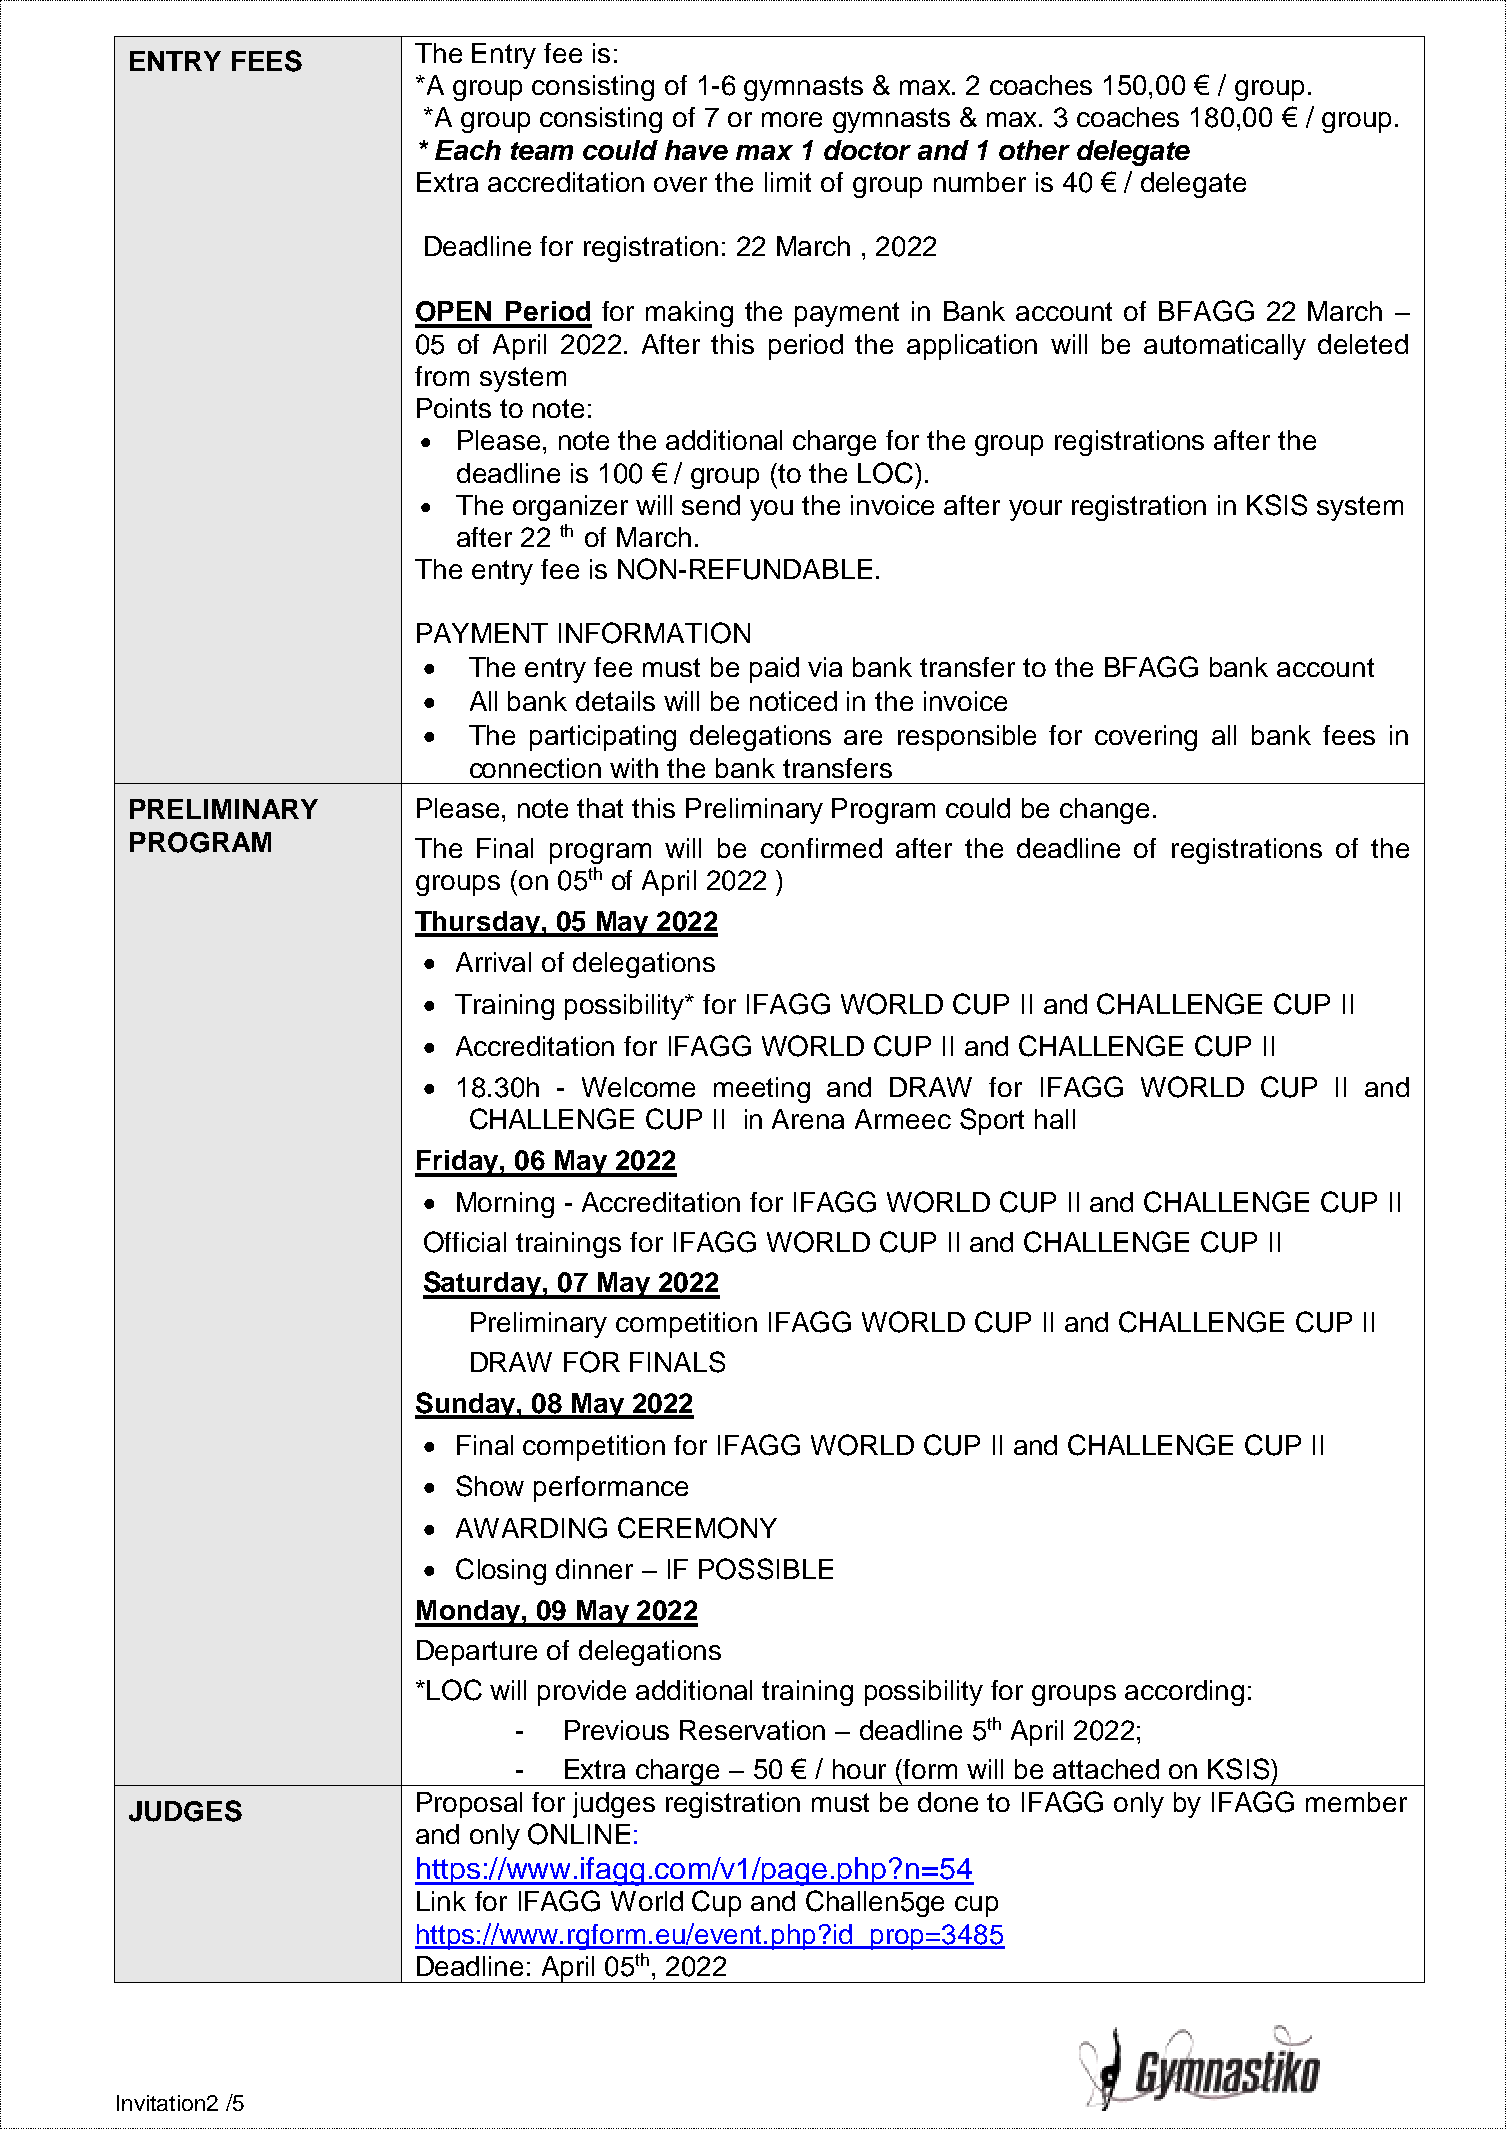  Describe the element at coordinates (542, 151) in the screenshot. I see `team` at that location.
